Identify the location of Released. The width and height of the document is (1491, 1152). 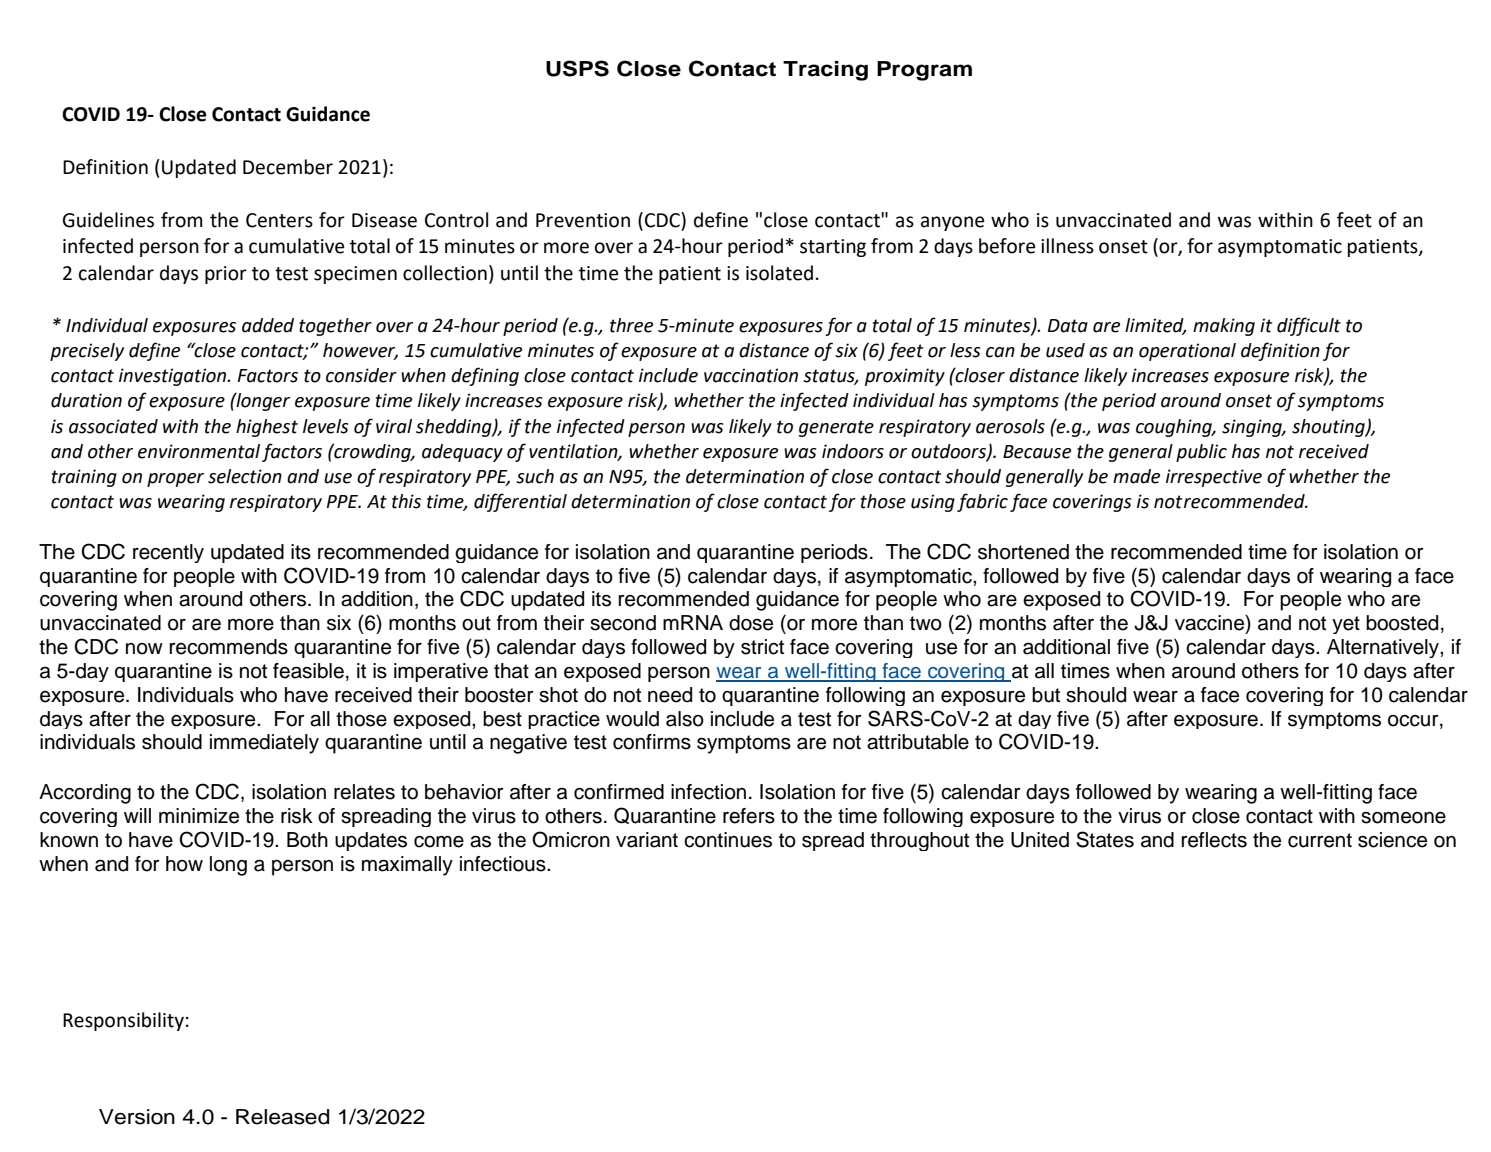
(282, 1117).
